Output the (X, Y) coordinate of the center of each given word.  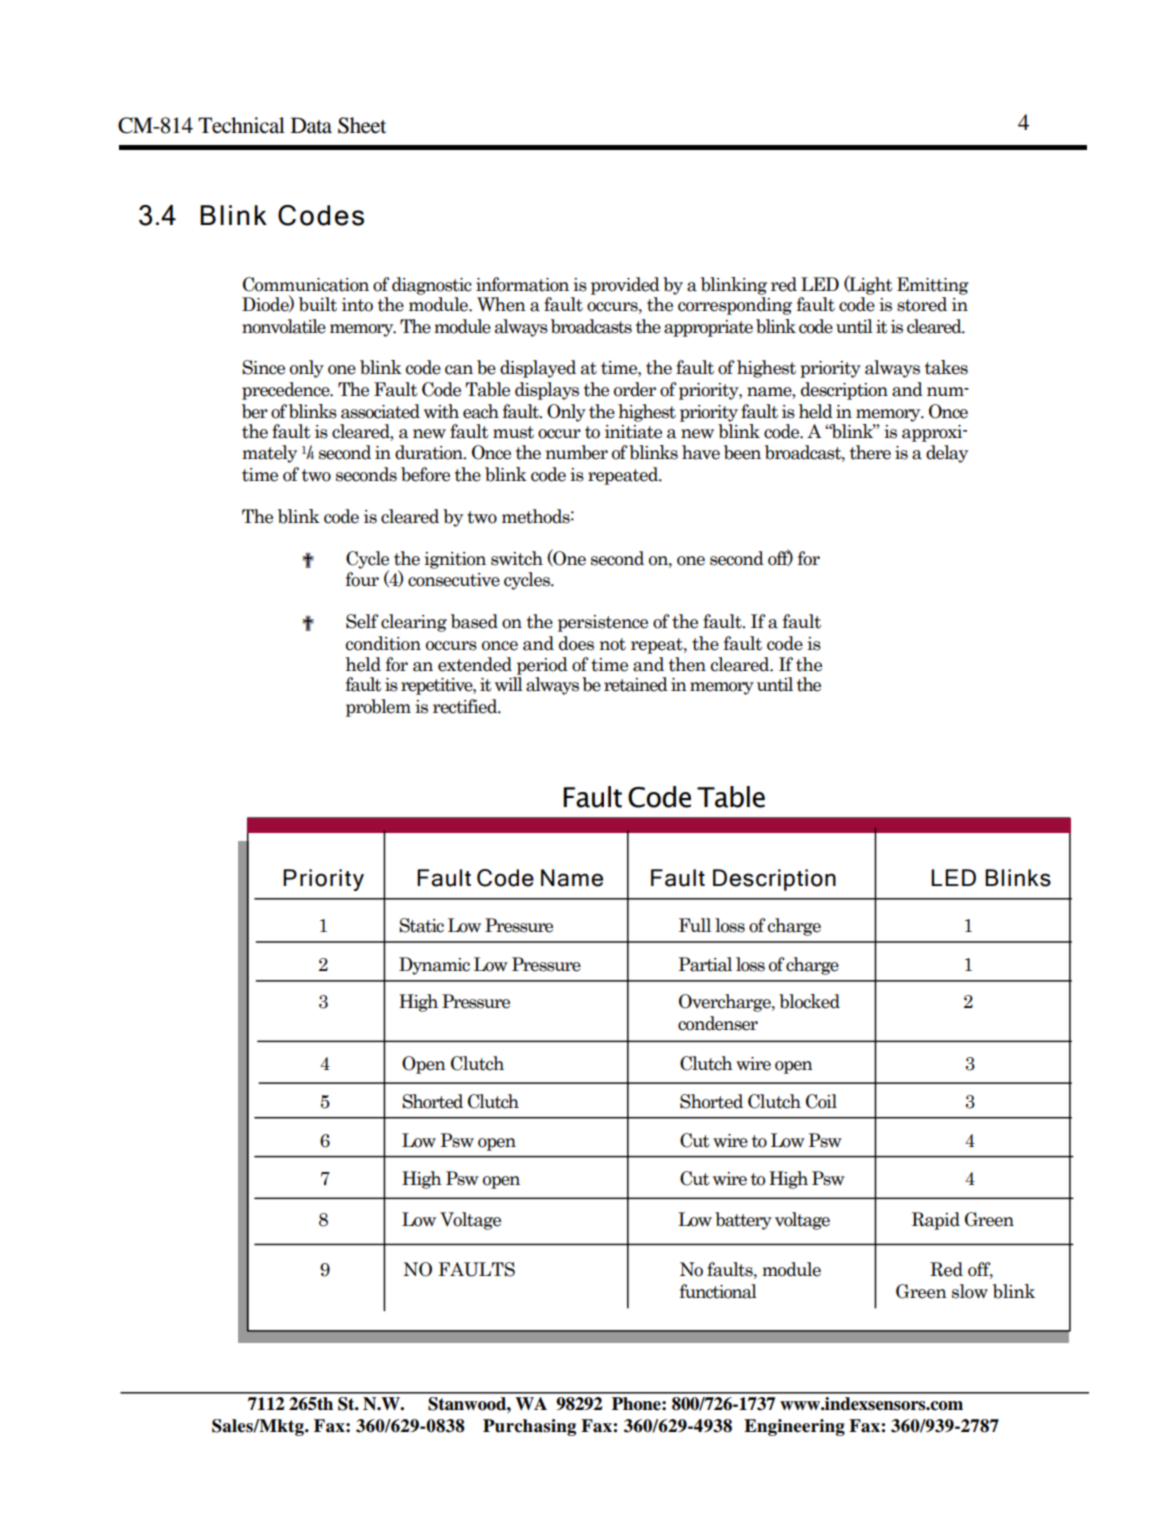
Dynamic (434, 966)
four (362, 579)
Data (311, 125)
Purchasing (529, 1427)
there (870, 452)
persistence (603, 623)
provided (625, 286)
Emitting (933, 286)
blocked (809, 1001)
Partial (705, 964)
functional (718, 1291)
